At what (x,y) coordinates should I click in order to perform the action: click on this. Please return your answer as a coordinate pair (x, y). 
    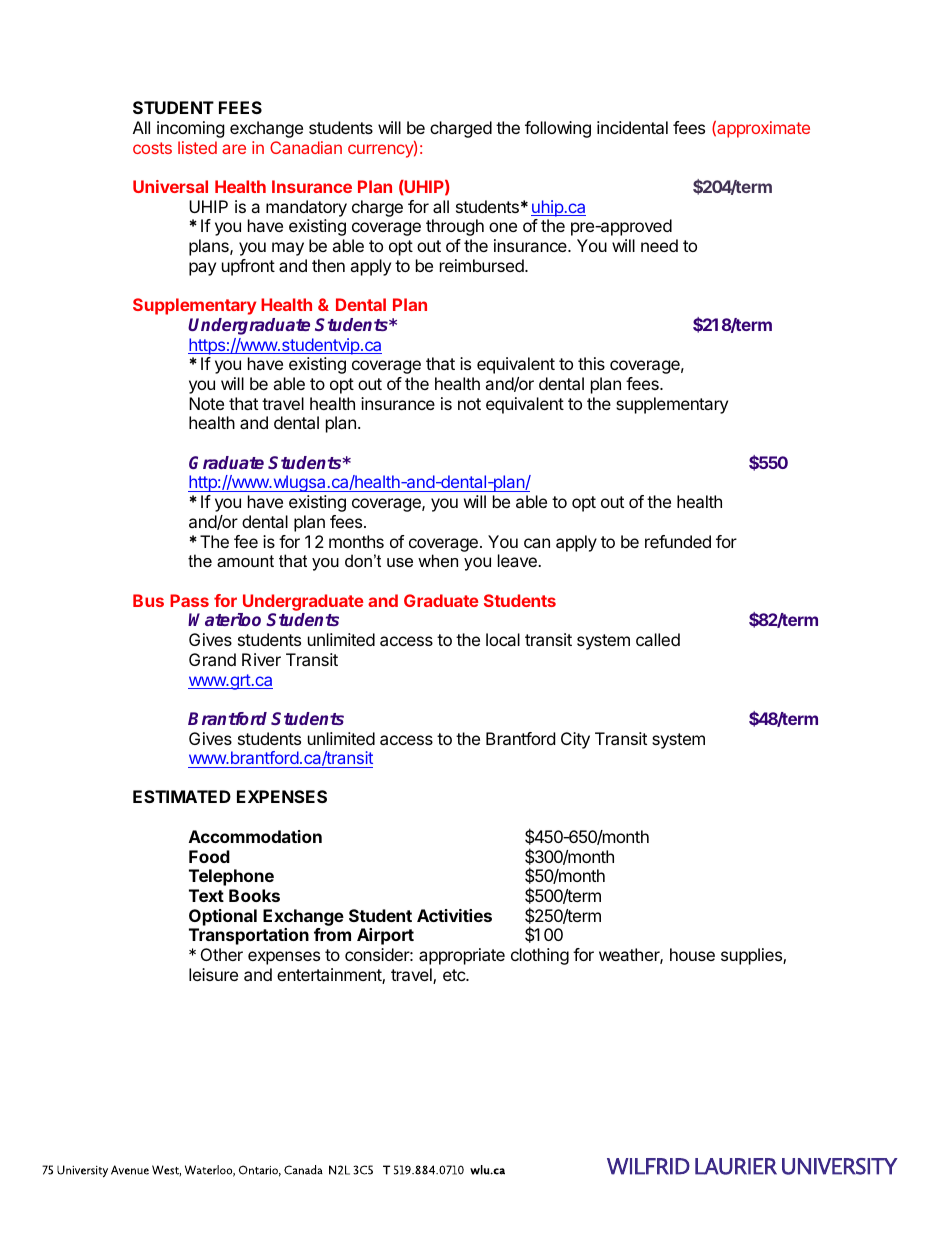
    Looking at the image, I should click on (591, 363).
